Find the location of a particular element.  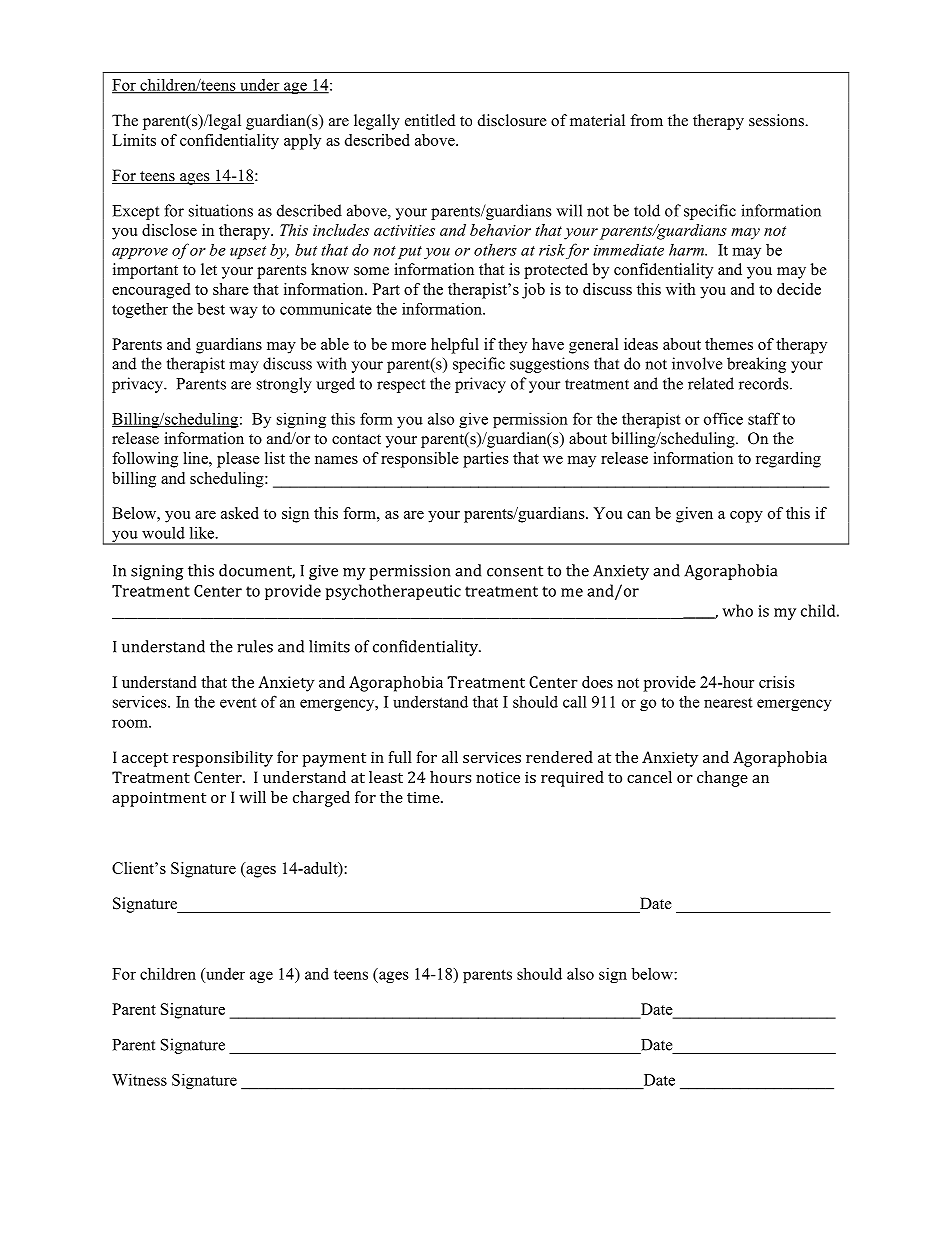

does is located at coordinates (597, 682).
